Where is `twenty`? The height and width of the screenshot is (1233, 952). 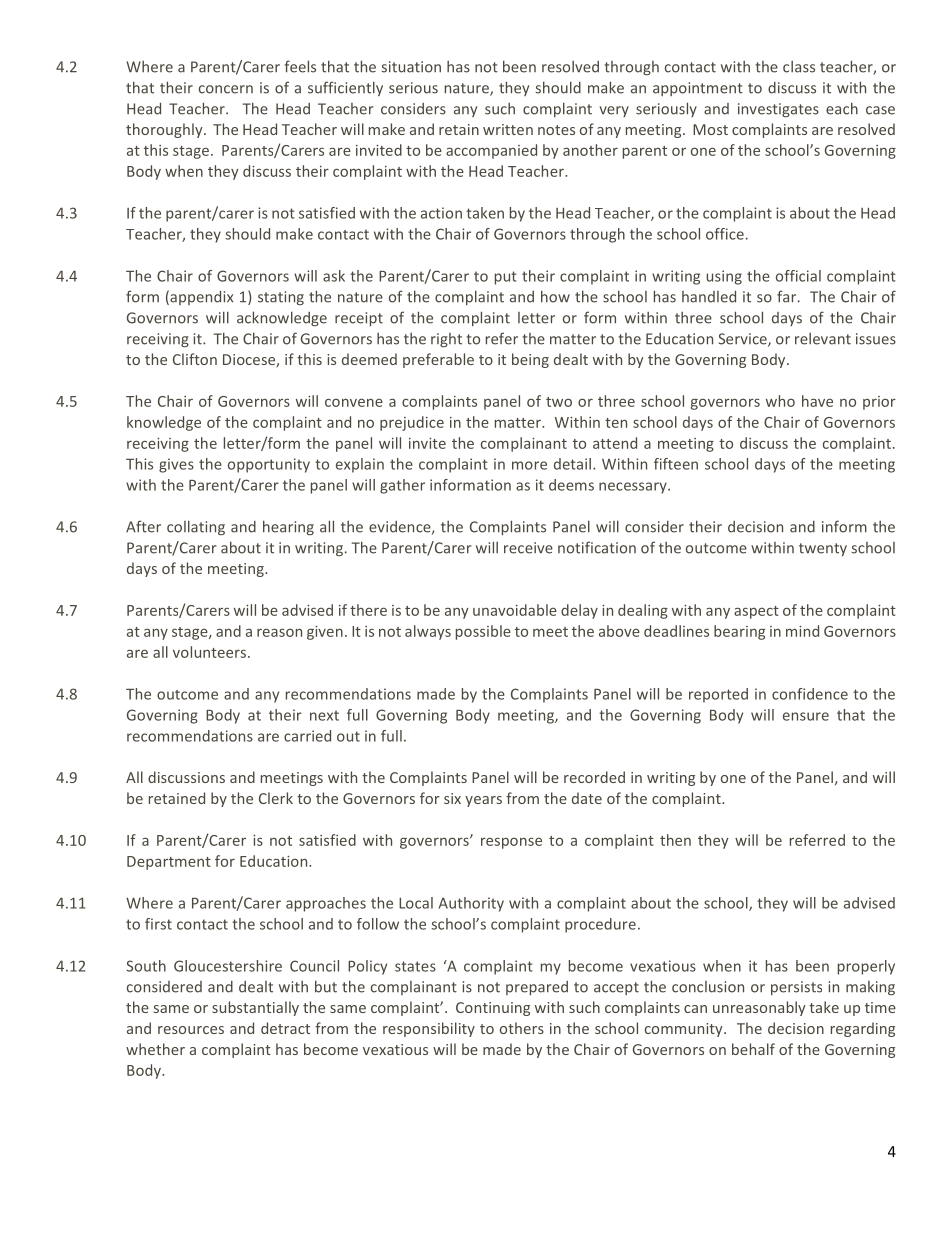
twenty is located at coordinates (823, 549).
